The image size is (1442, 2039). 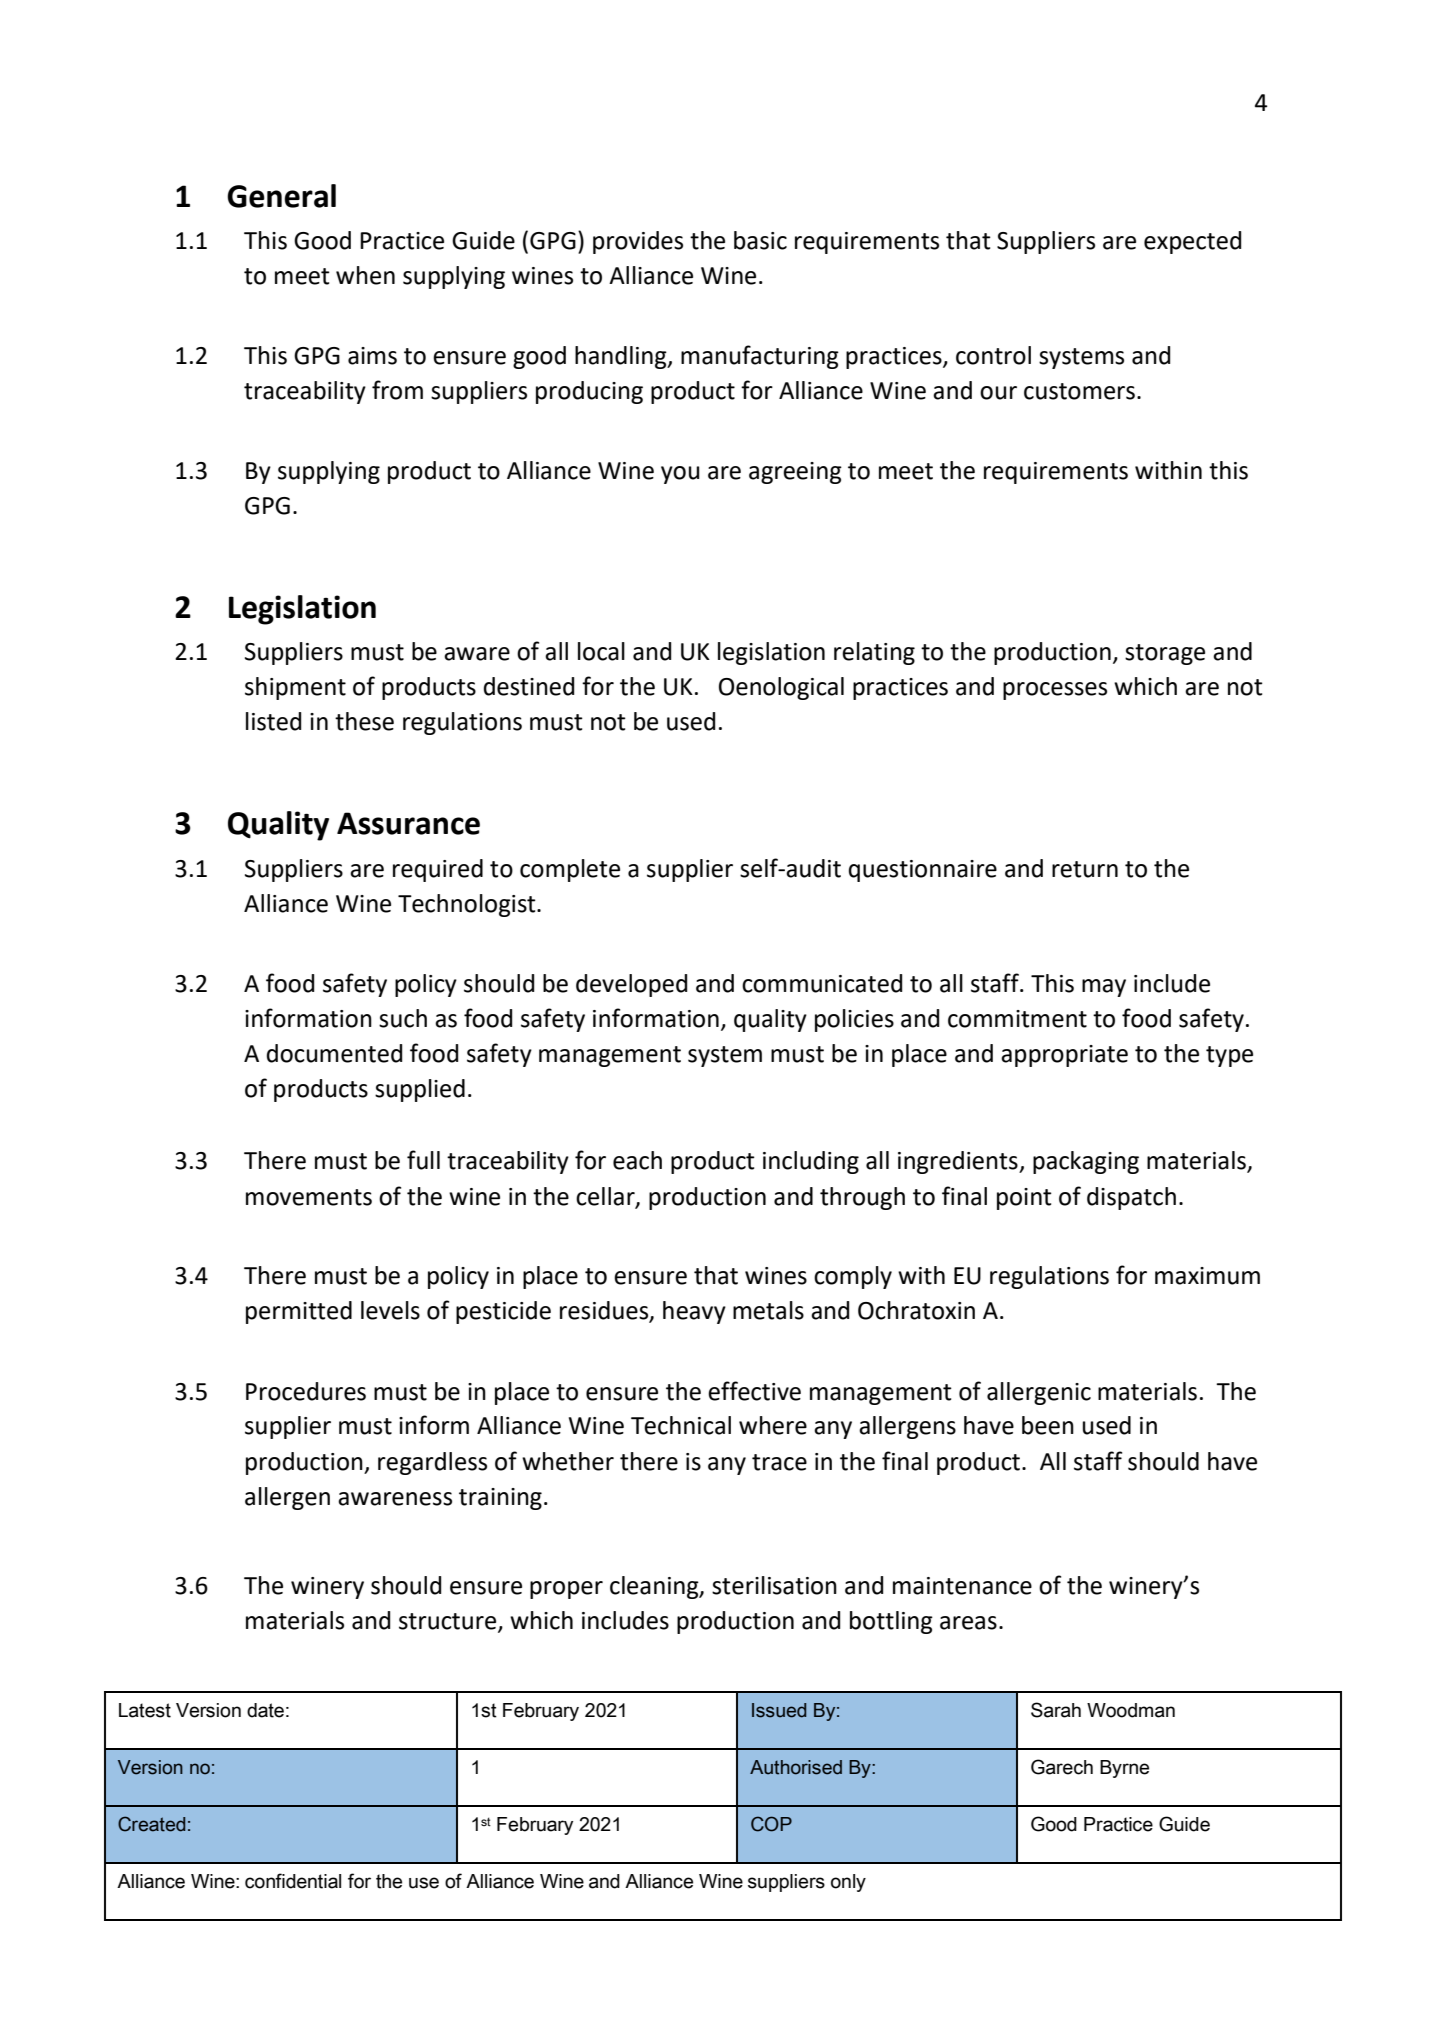 What do you see at coordinates (281, 196) in the image?
I see `General` at bounding box center [281, 196].
